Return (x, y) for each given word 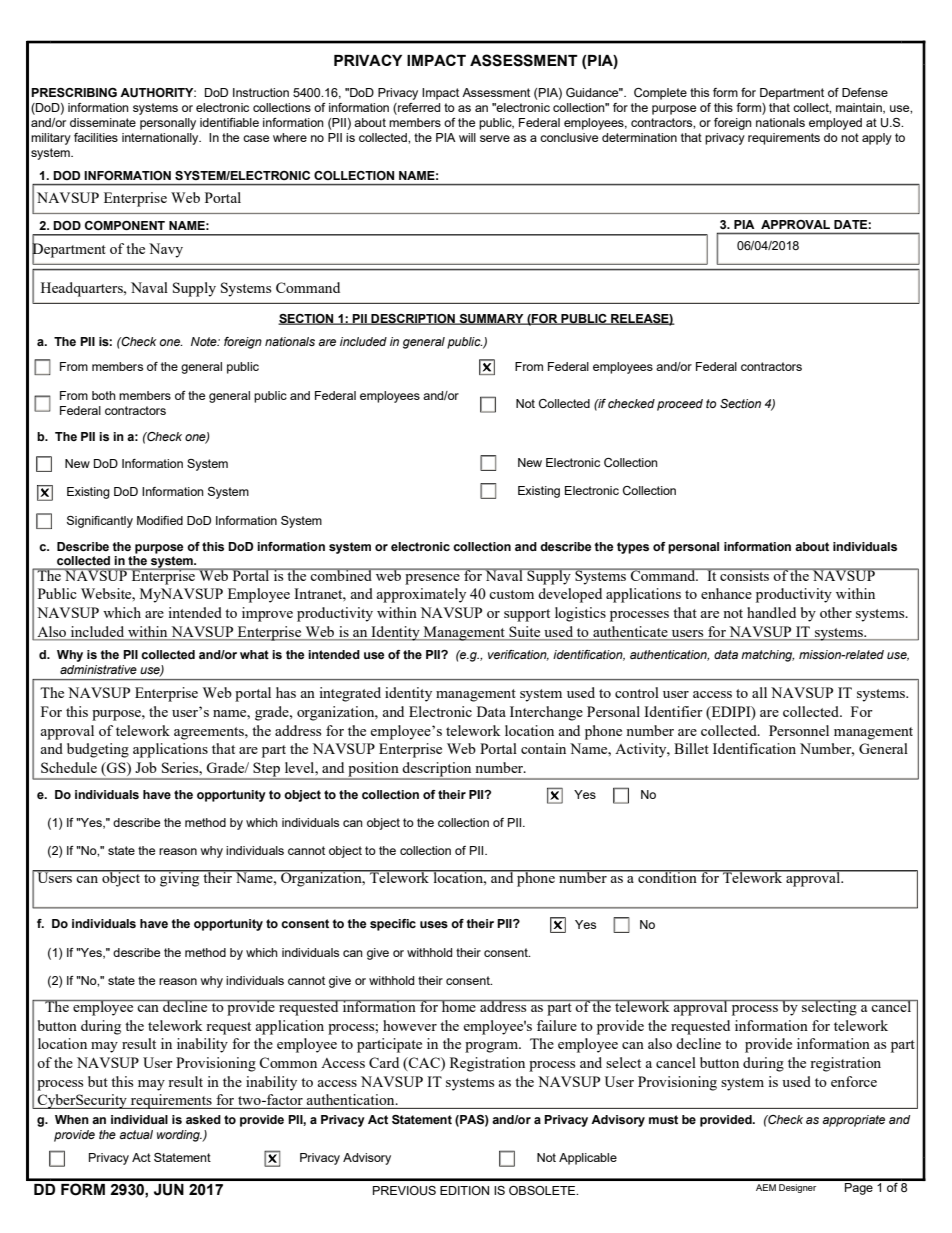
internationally (161, 139)
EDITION (464, 1190)
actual (136, 1134)
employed (835, 124)
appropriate (853, 1121)
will (467, 137)
